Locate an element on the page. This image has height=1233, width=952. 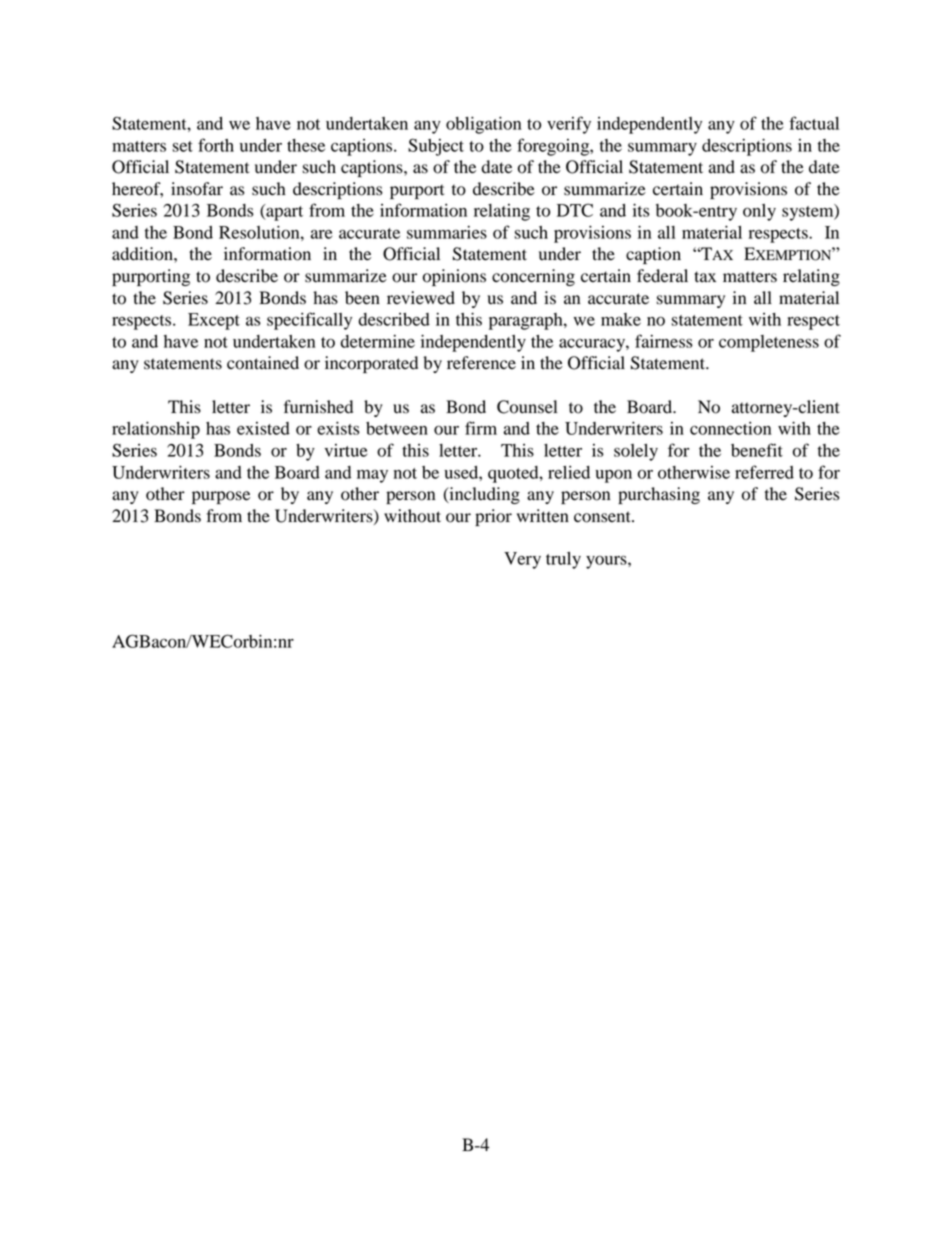
forth is located at coordinates (216, 145).
